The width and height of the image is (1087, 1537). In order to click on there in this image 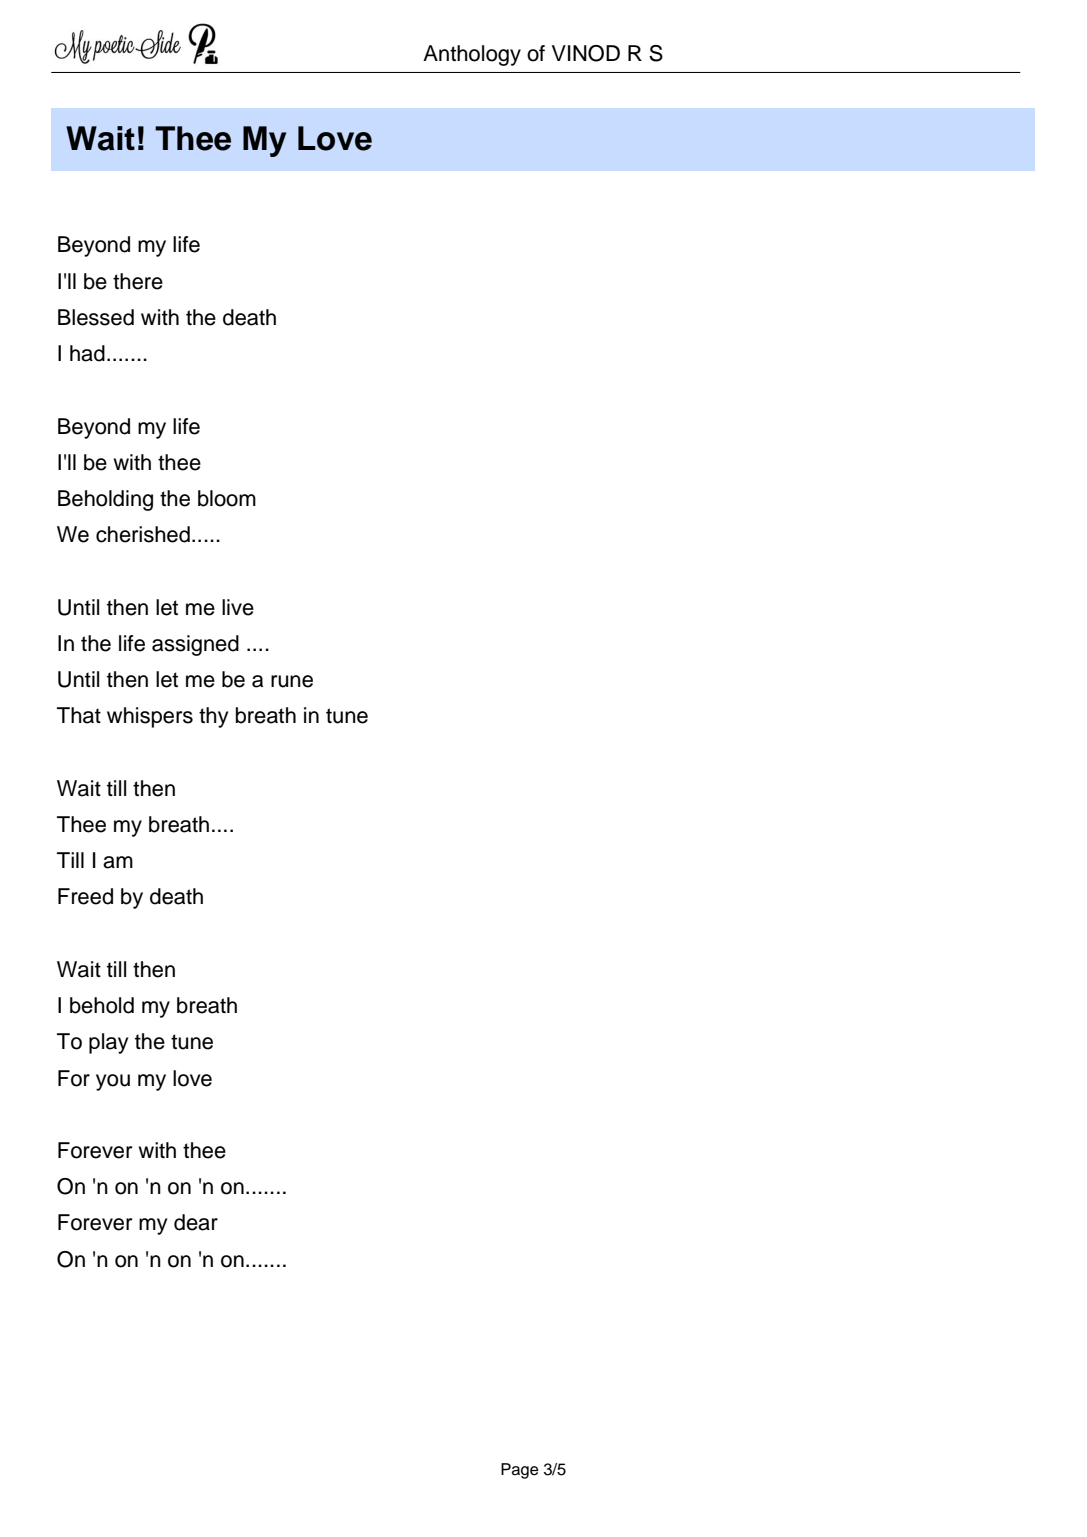, I will do `click(138, 281)`.
